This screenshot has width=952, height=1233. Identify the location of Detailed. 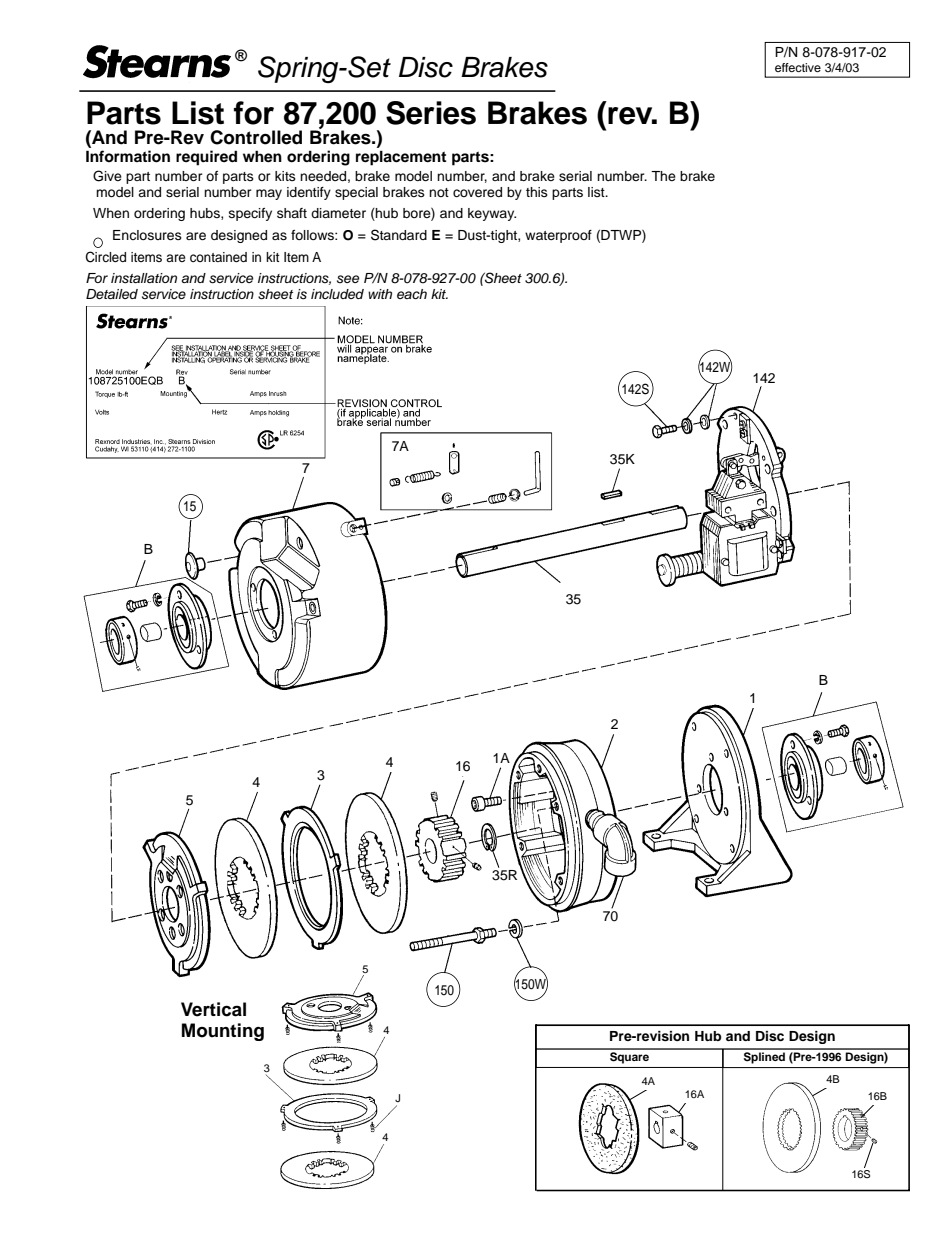
(112, 294).
